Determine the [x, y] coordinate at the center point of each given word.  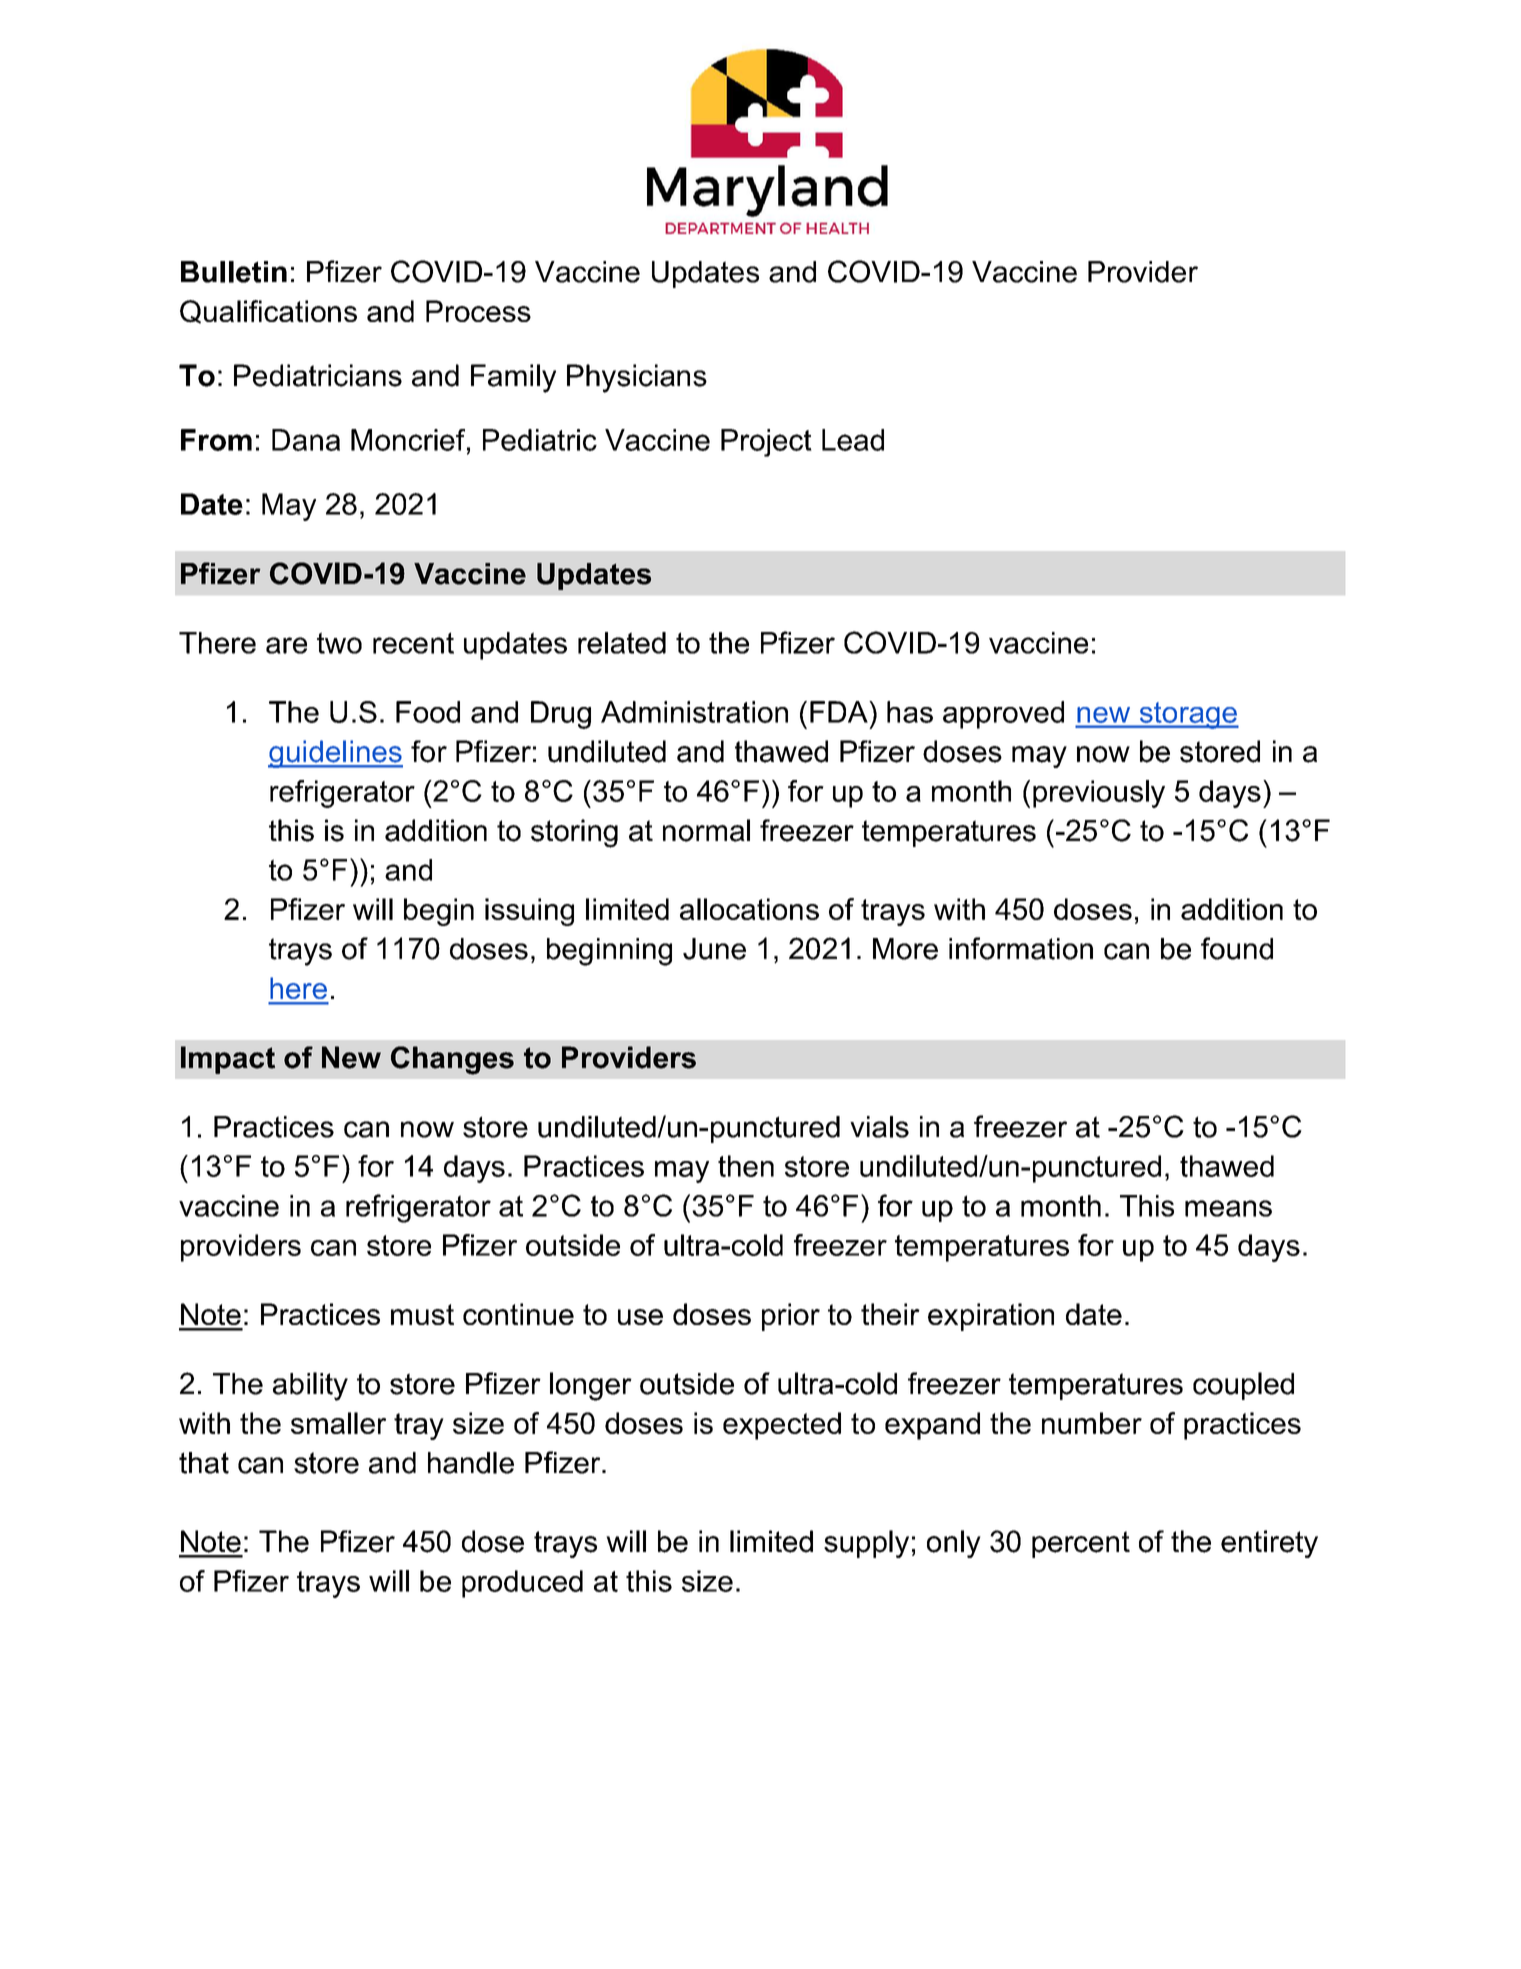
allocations [749, 909]
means [1228, 1208]
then [746, 1166]
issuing [529, 912]
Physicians [637, 378]
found [1237, 948]
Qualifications [268, 312]
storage [1188, 715]
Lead [853, 440]
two [339, 643]
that [204, 1463]
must [422, 1314]
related [622, 643]
